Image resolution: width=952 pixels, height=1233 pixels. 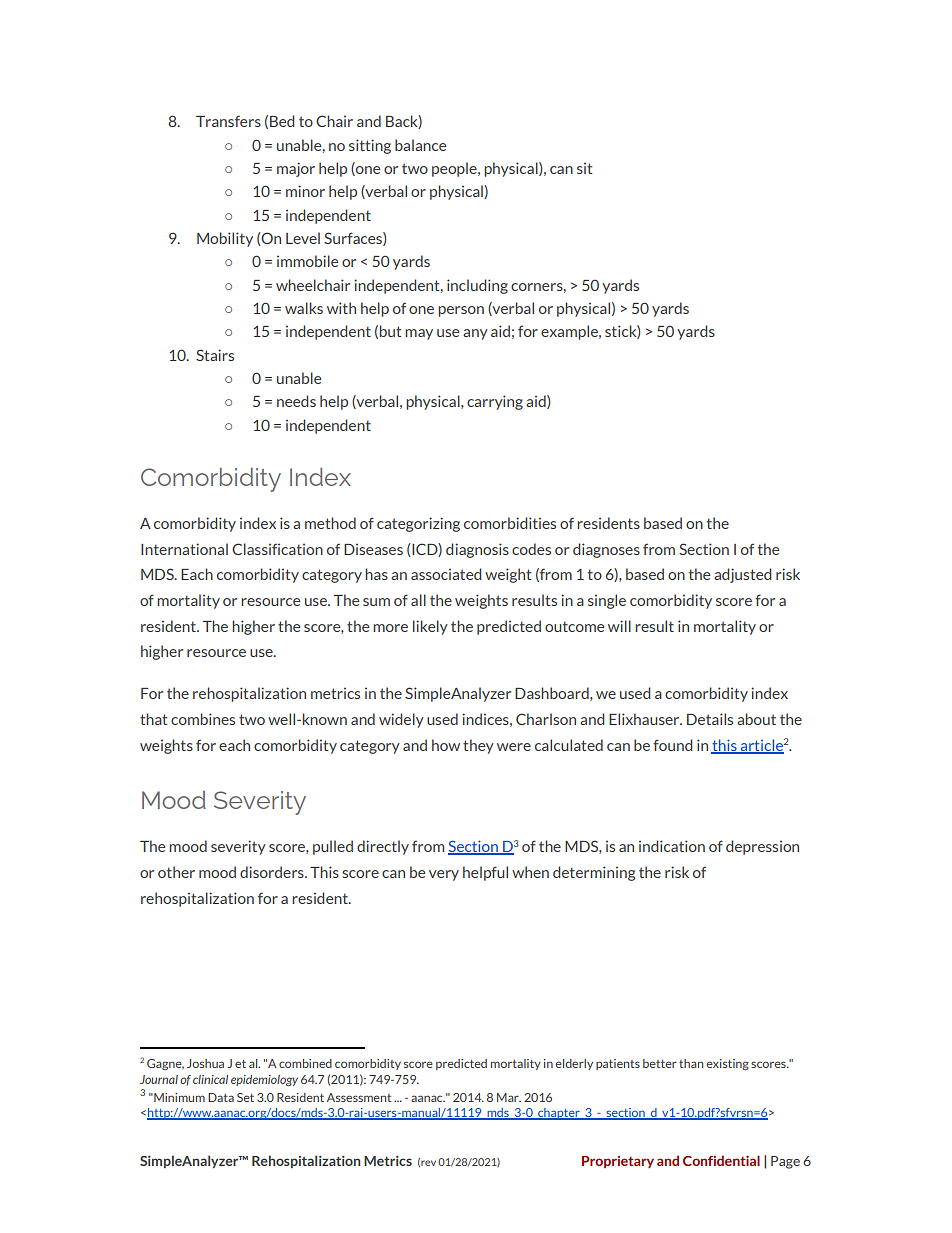 What do you see at coordinates (743, 575) in the screenshot?
I see `adjusted` at bounding box center [743, 575].
